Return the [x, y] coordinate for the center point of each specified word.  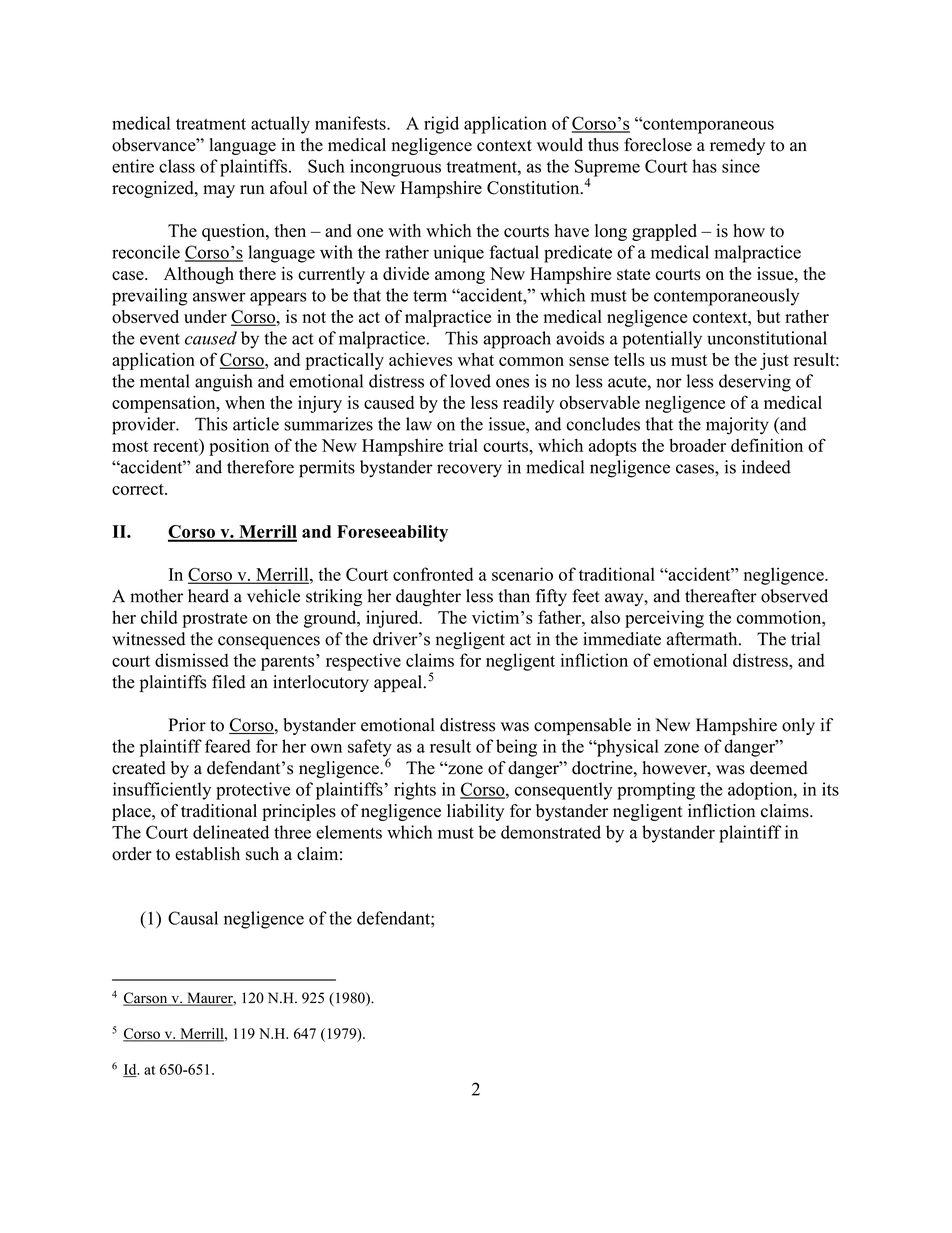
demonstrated [551, 832]
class [177, 166]
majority [737, 426]
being [516, 748]
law [419, 424]
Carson [146, 999]
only [798, 726]
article [256, 424]
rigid [441, 125]
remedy [737, 146]
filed [229, 682]
